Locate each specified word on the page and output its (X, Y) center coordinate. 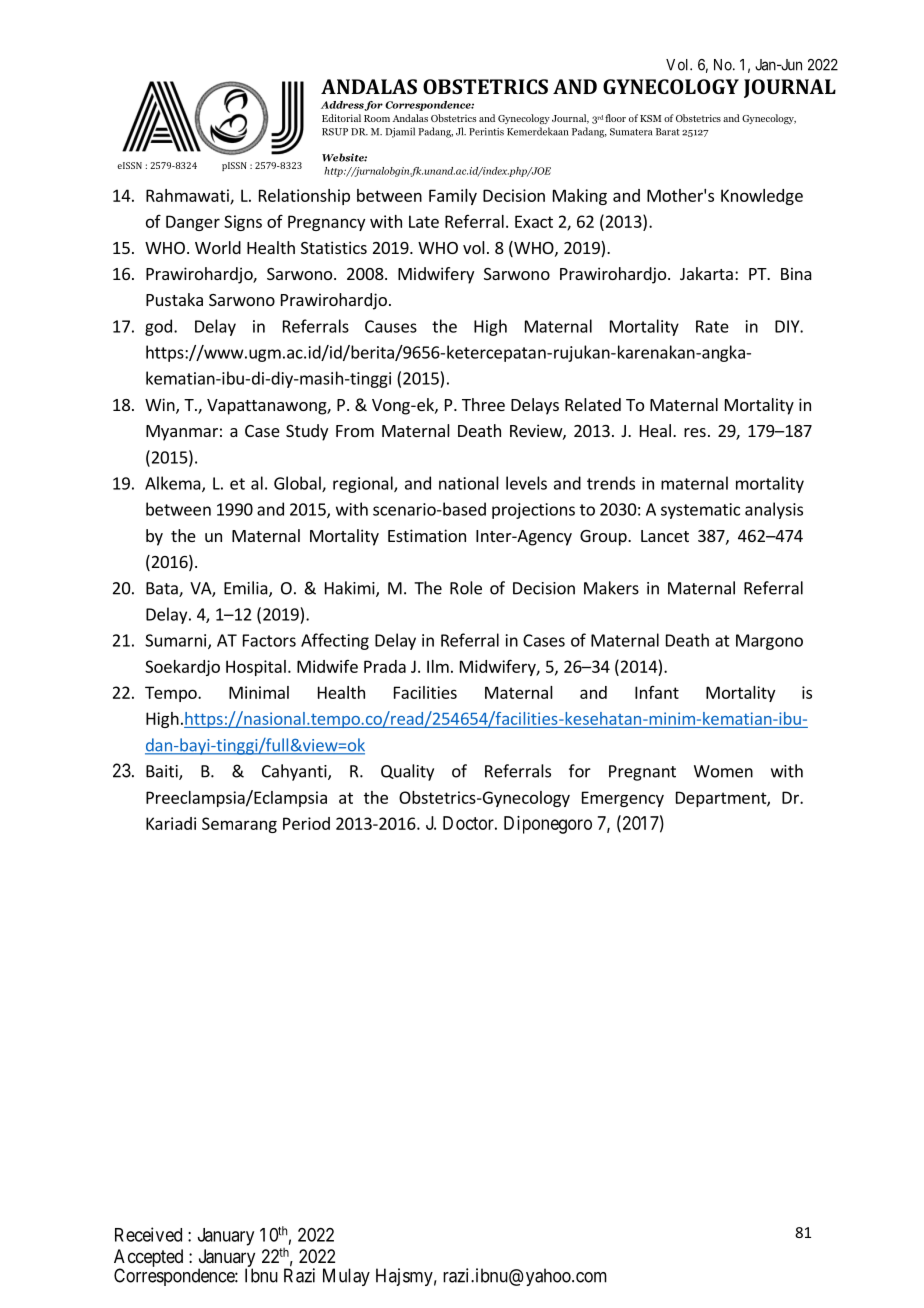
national (469, 483)
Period (306, 823)
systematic (700, 511)
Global (298, 484)
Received (148, 1234)
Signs (243, 223)
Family (453, 197)
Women (723, 771)
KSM (650, 118)
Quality (407, 772)
